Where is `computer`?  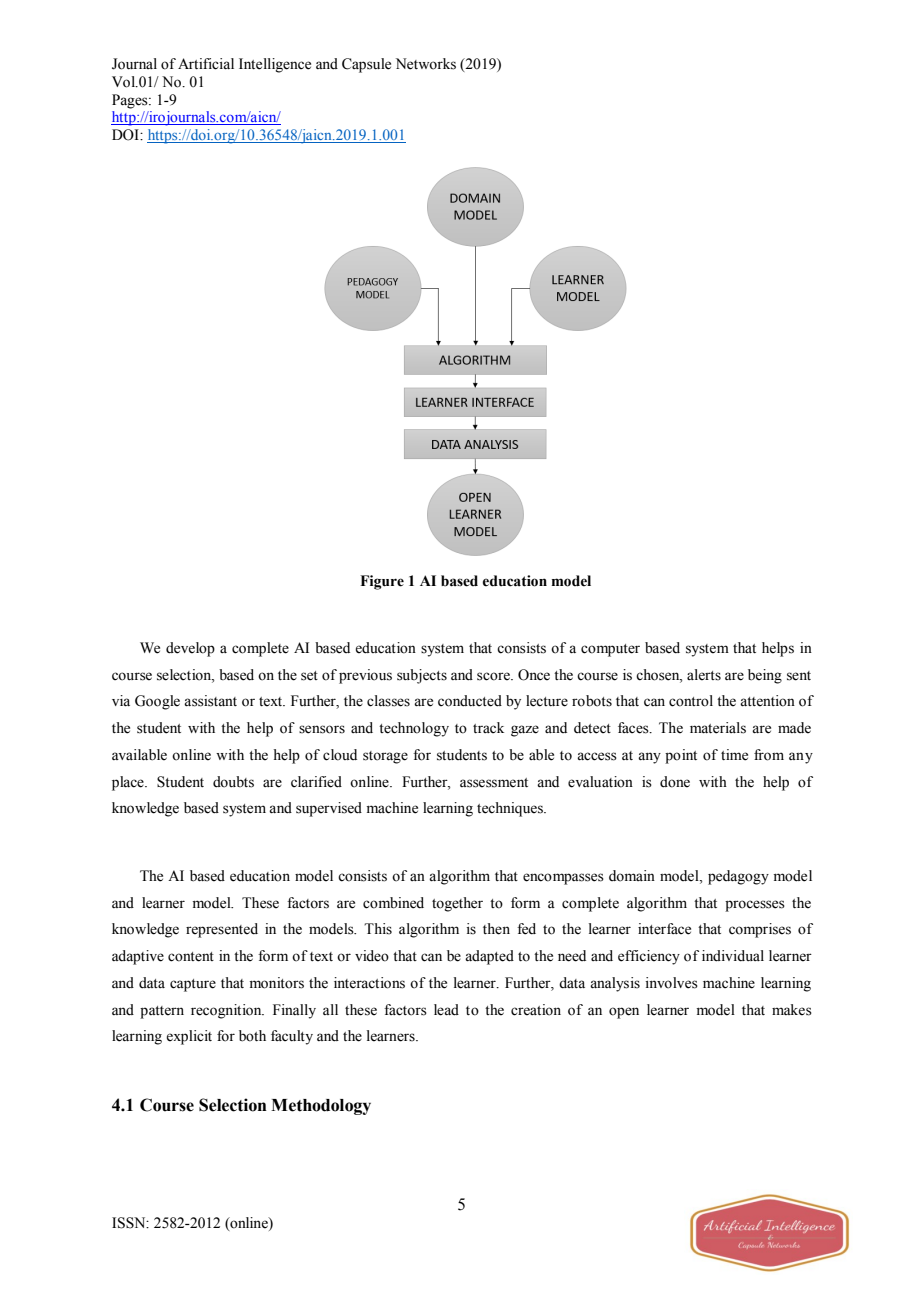 computer is located at coordinates (610, 650).
